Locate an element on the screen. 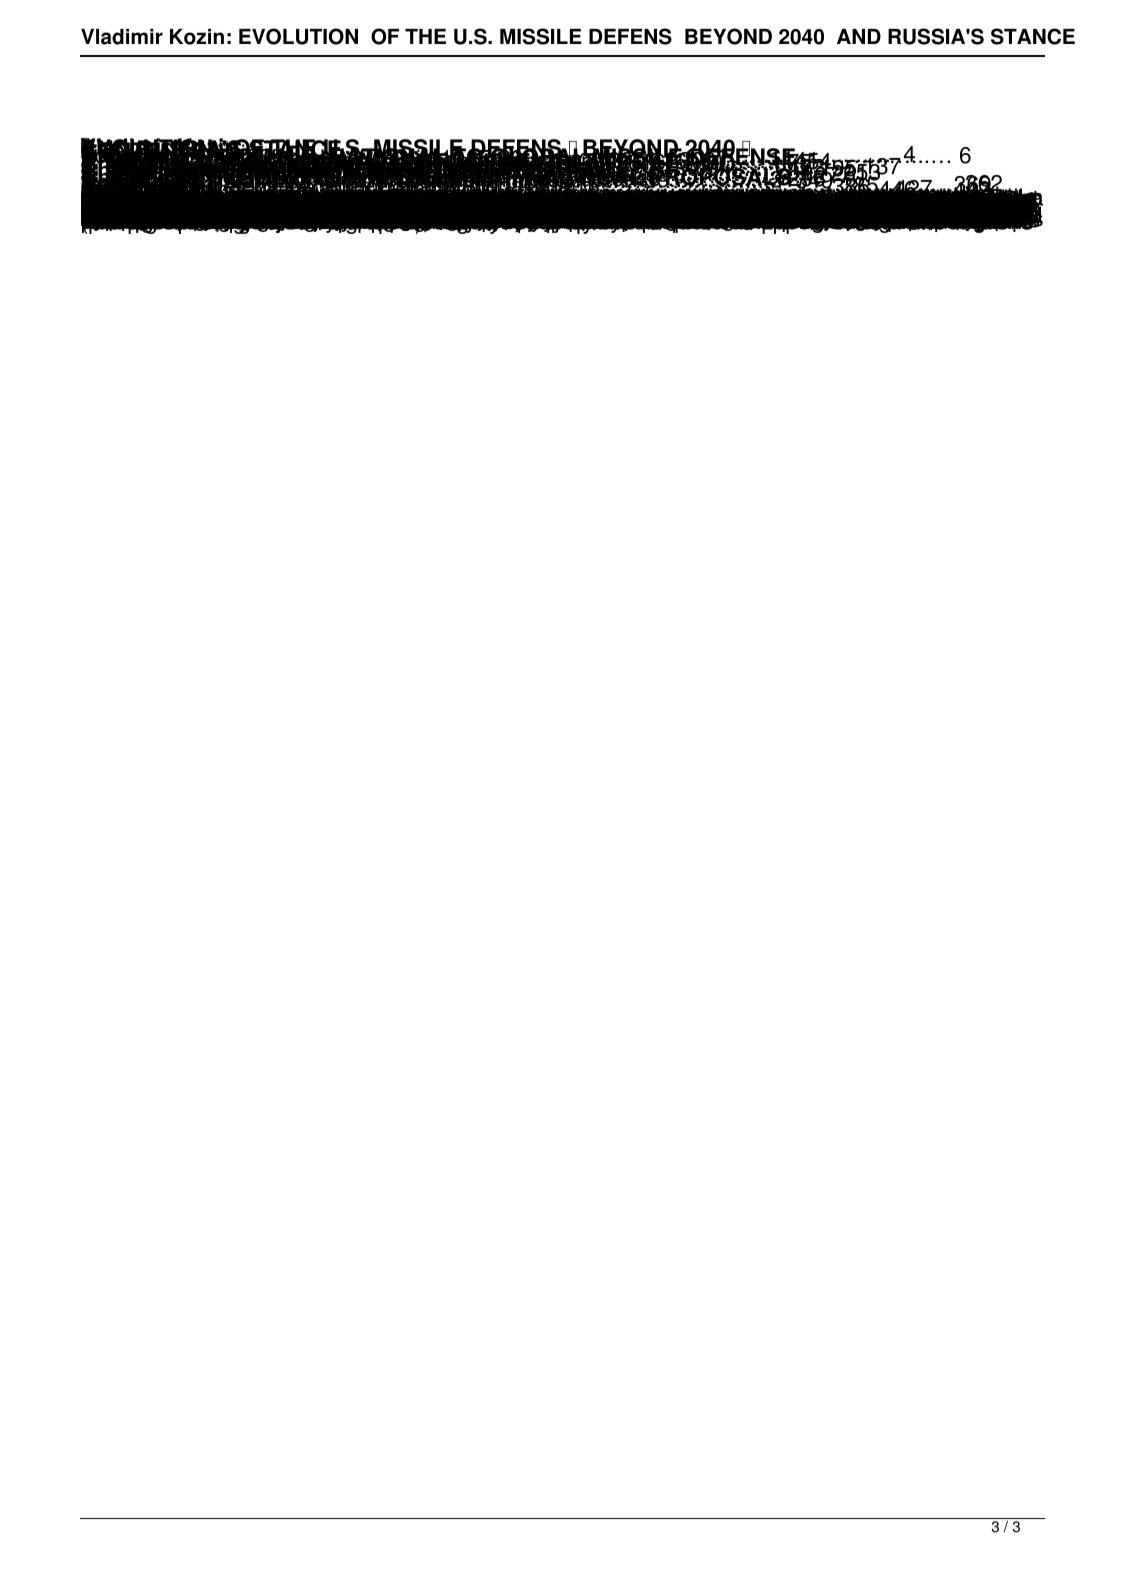  drastically is located at coordinates (983, 202).
